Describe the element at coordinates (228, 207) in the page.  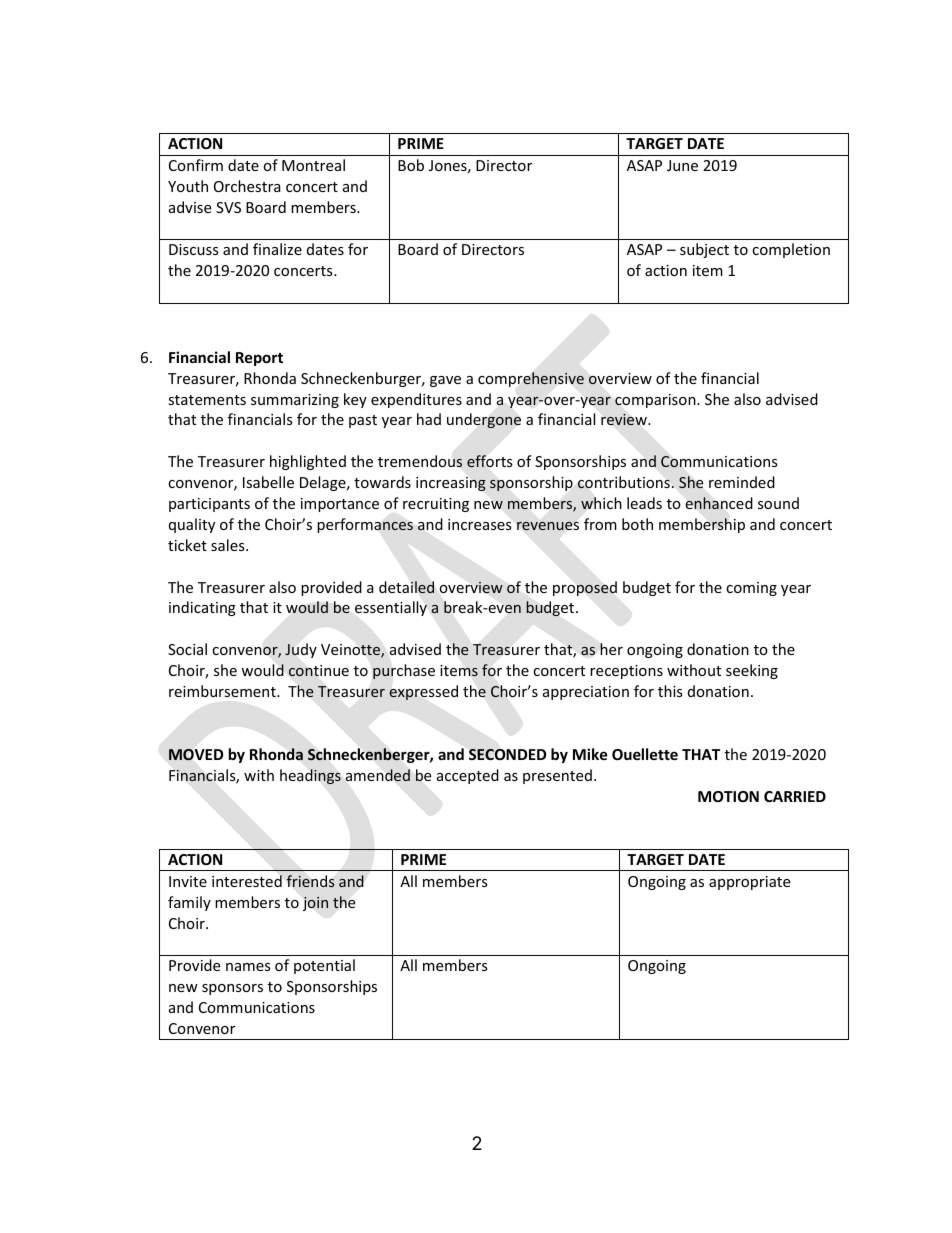
I see `SVS` at that location.
